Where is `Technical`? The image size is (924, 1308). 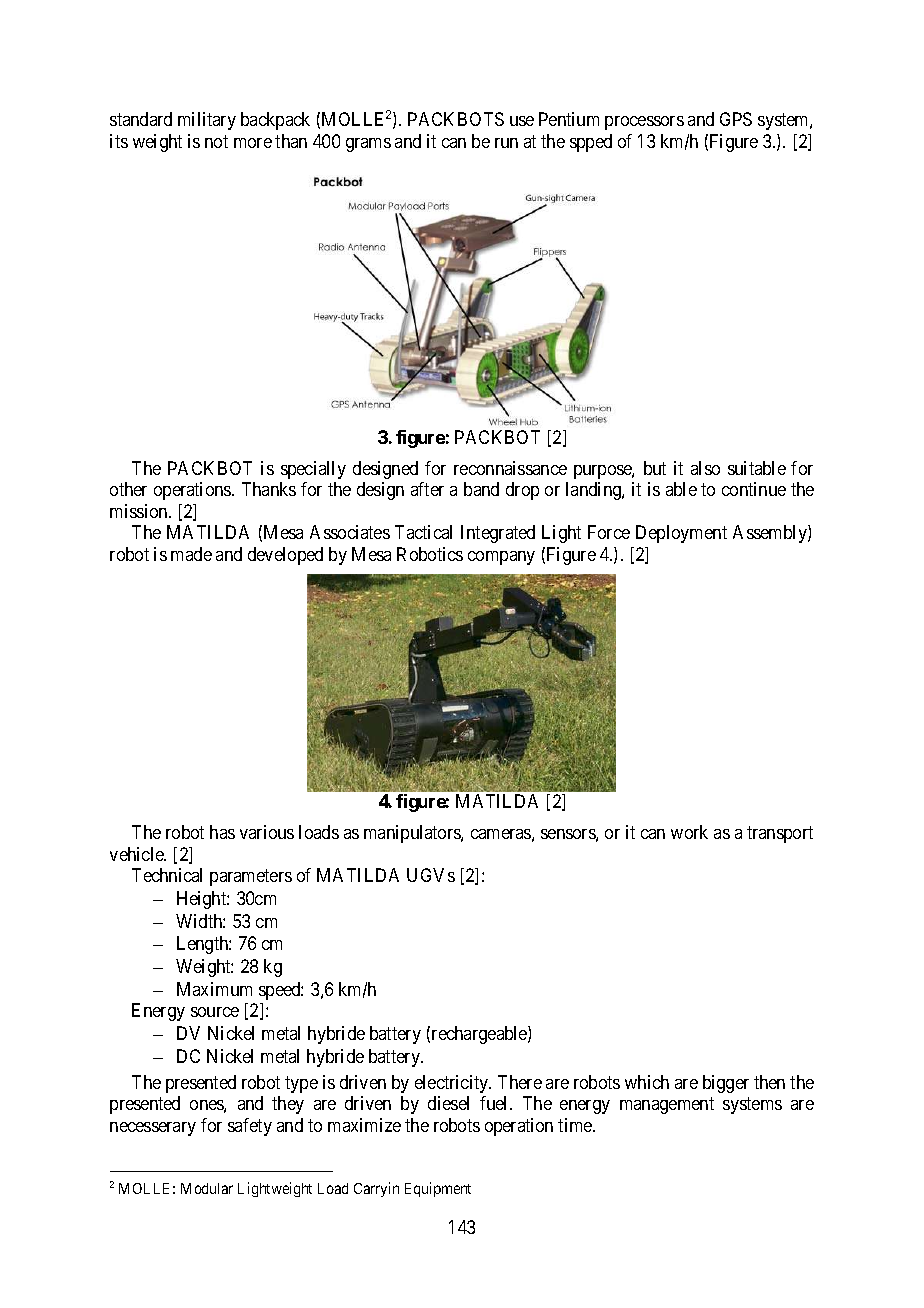
Technical is located at coordinates (167, 875).
